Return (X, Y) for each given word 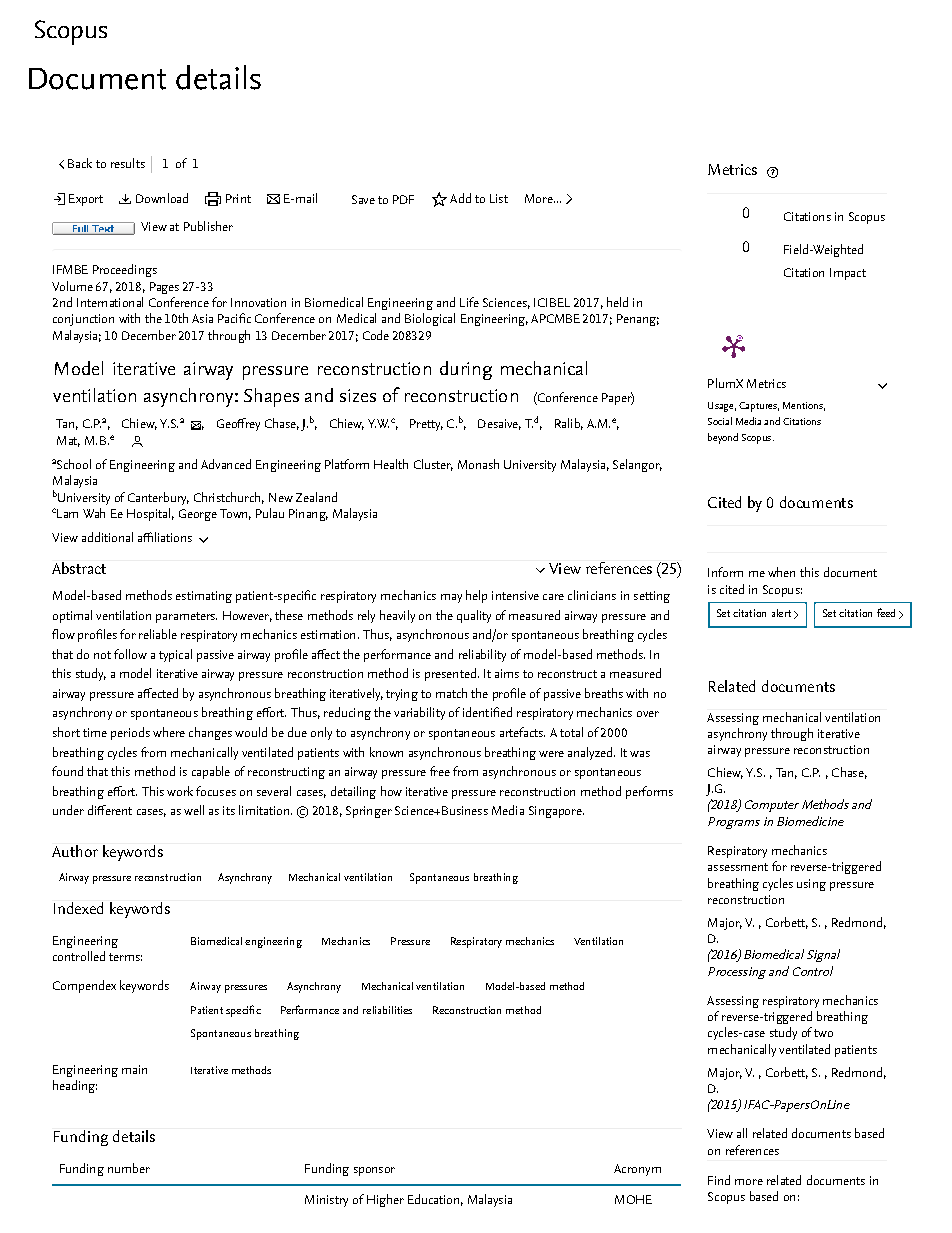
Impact (848, 274)
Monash (478, 464)
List (499, 198)
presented (450, 674)
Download (162, 198)
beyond (723, 438)
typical (175, 655)
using (811, 885)
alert (781, 613)
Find (719, 1180)
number (129, 1168)
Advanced (226, 464)
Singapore (556, 812)
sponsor (374, 1171)
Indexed (78, 908)
